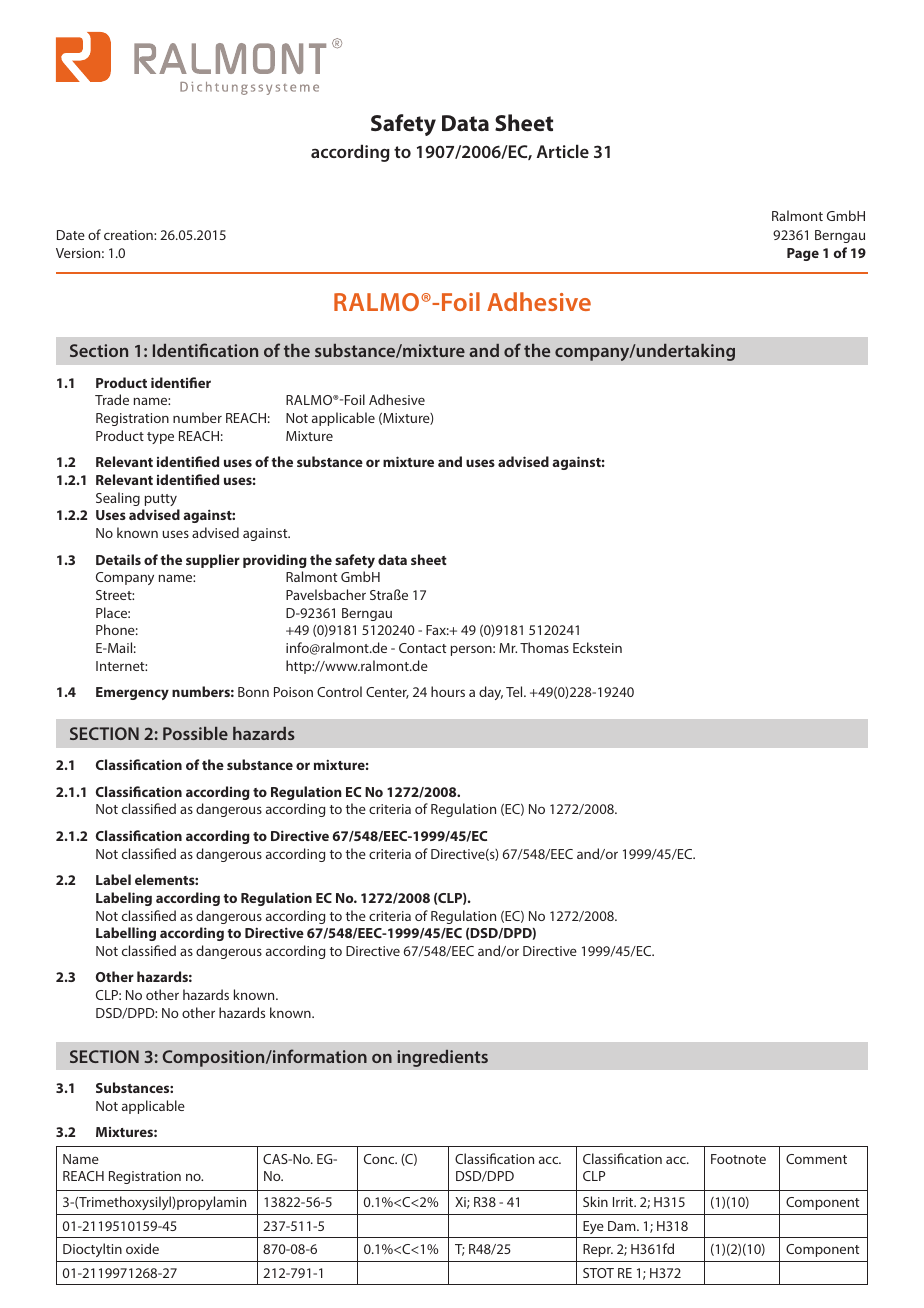 The width and height of the screenshot is (924, 1308). I want to click on Page, so click(803, 254).
